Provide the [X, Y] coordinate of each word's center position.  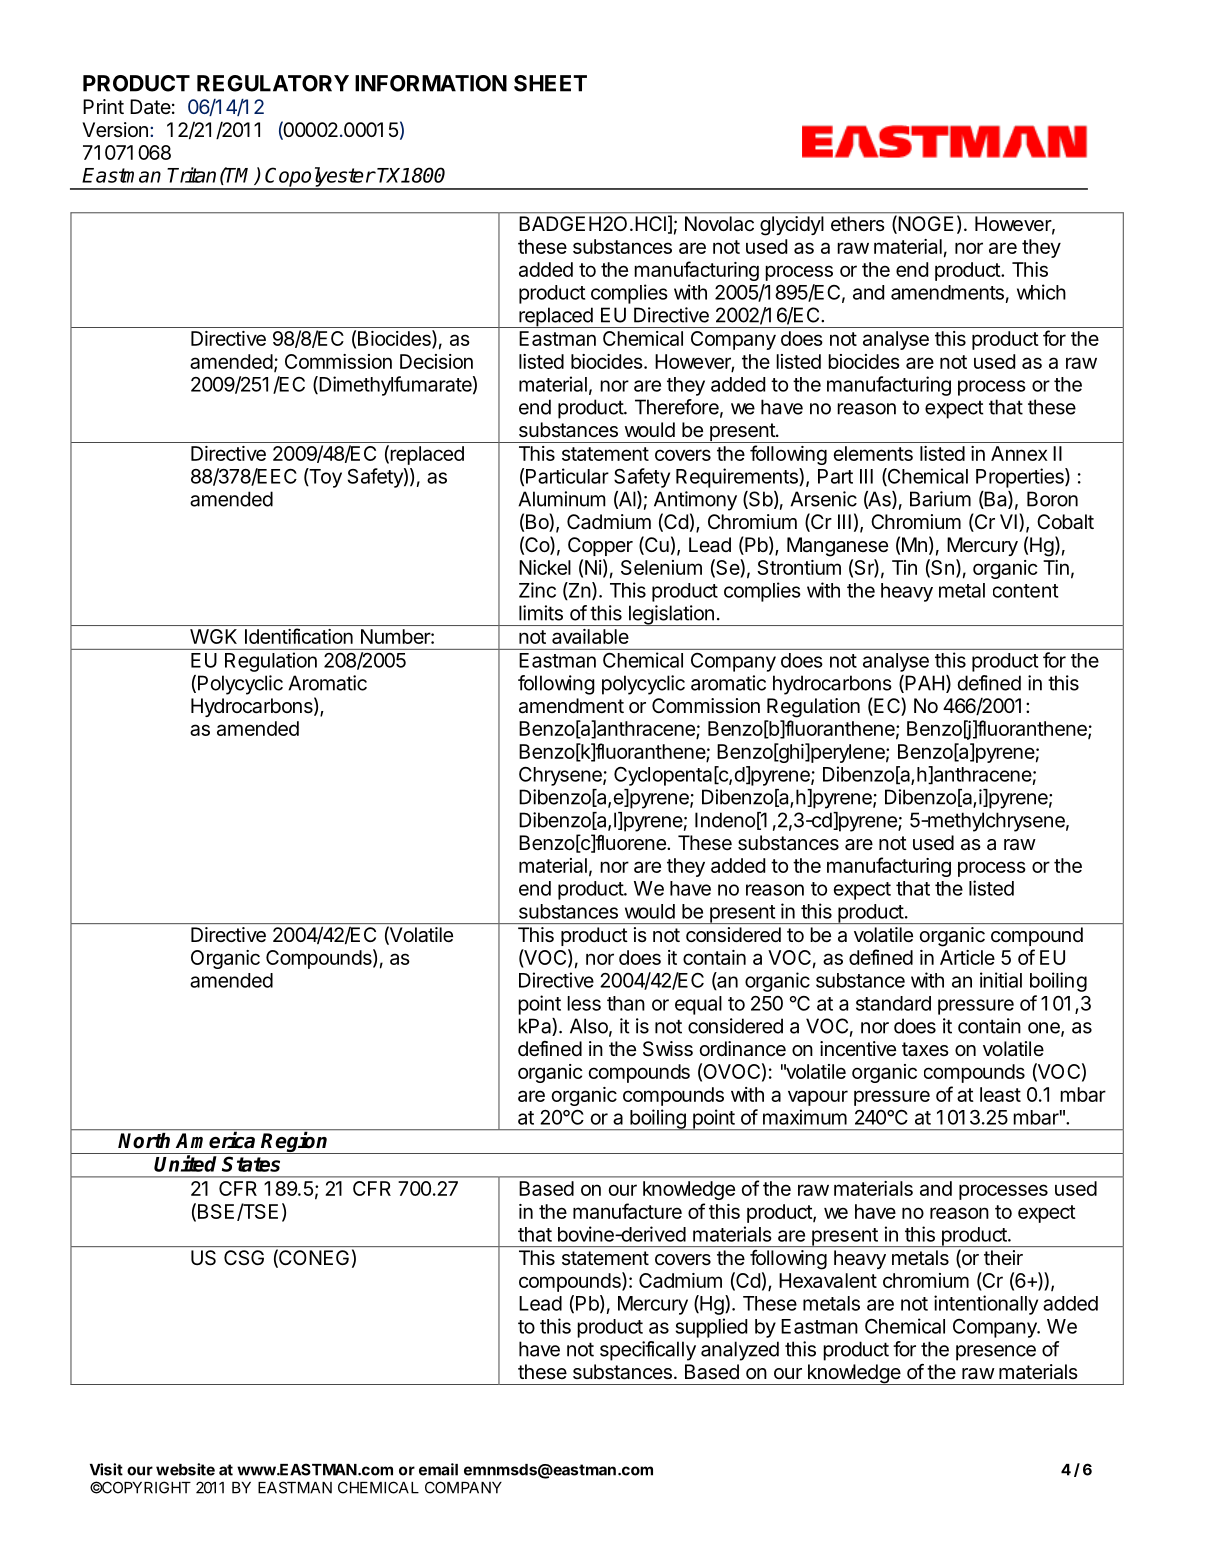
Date [150, 107]
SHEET [550, 83]
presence [996, 1353]
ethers [857, 223]
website [185, 1469]
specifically [648, 1351]
